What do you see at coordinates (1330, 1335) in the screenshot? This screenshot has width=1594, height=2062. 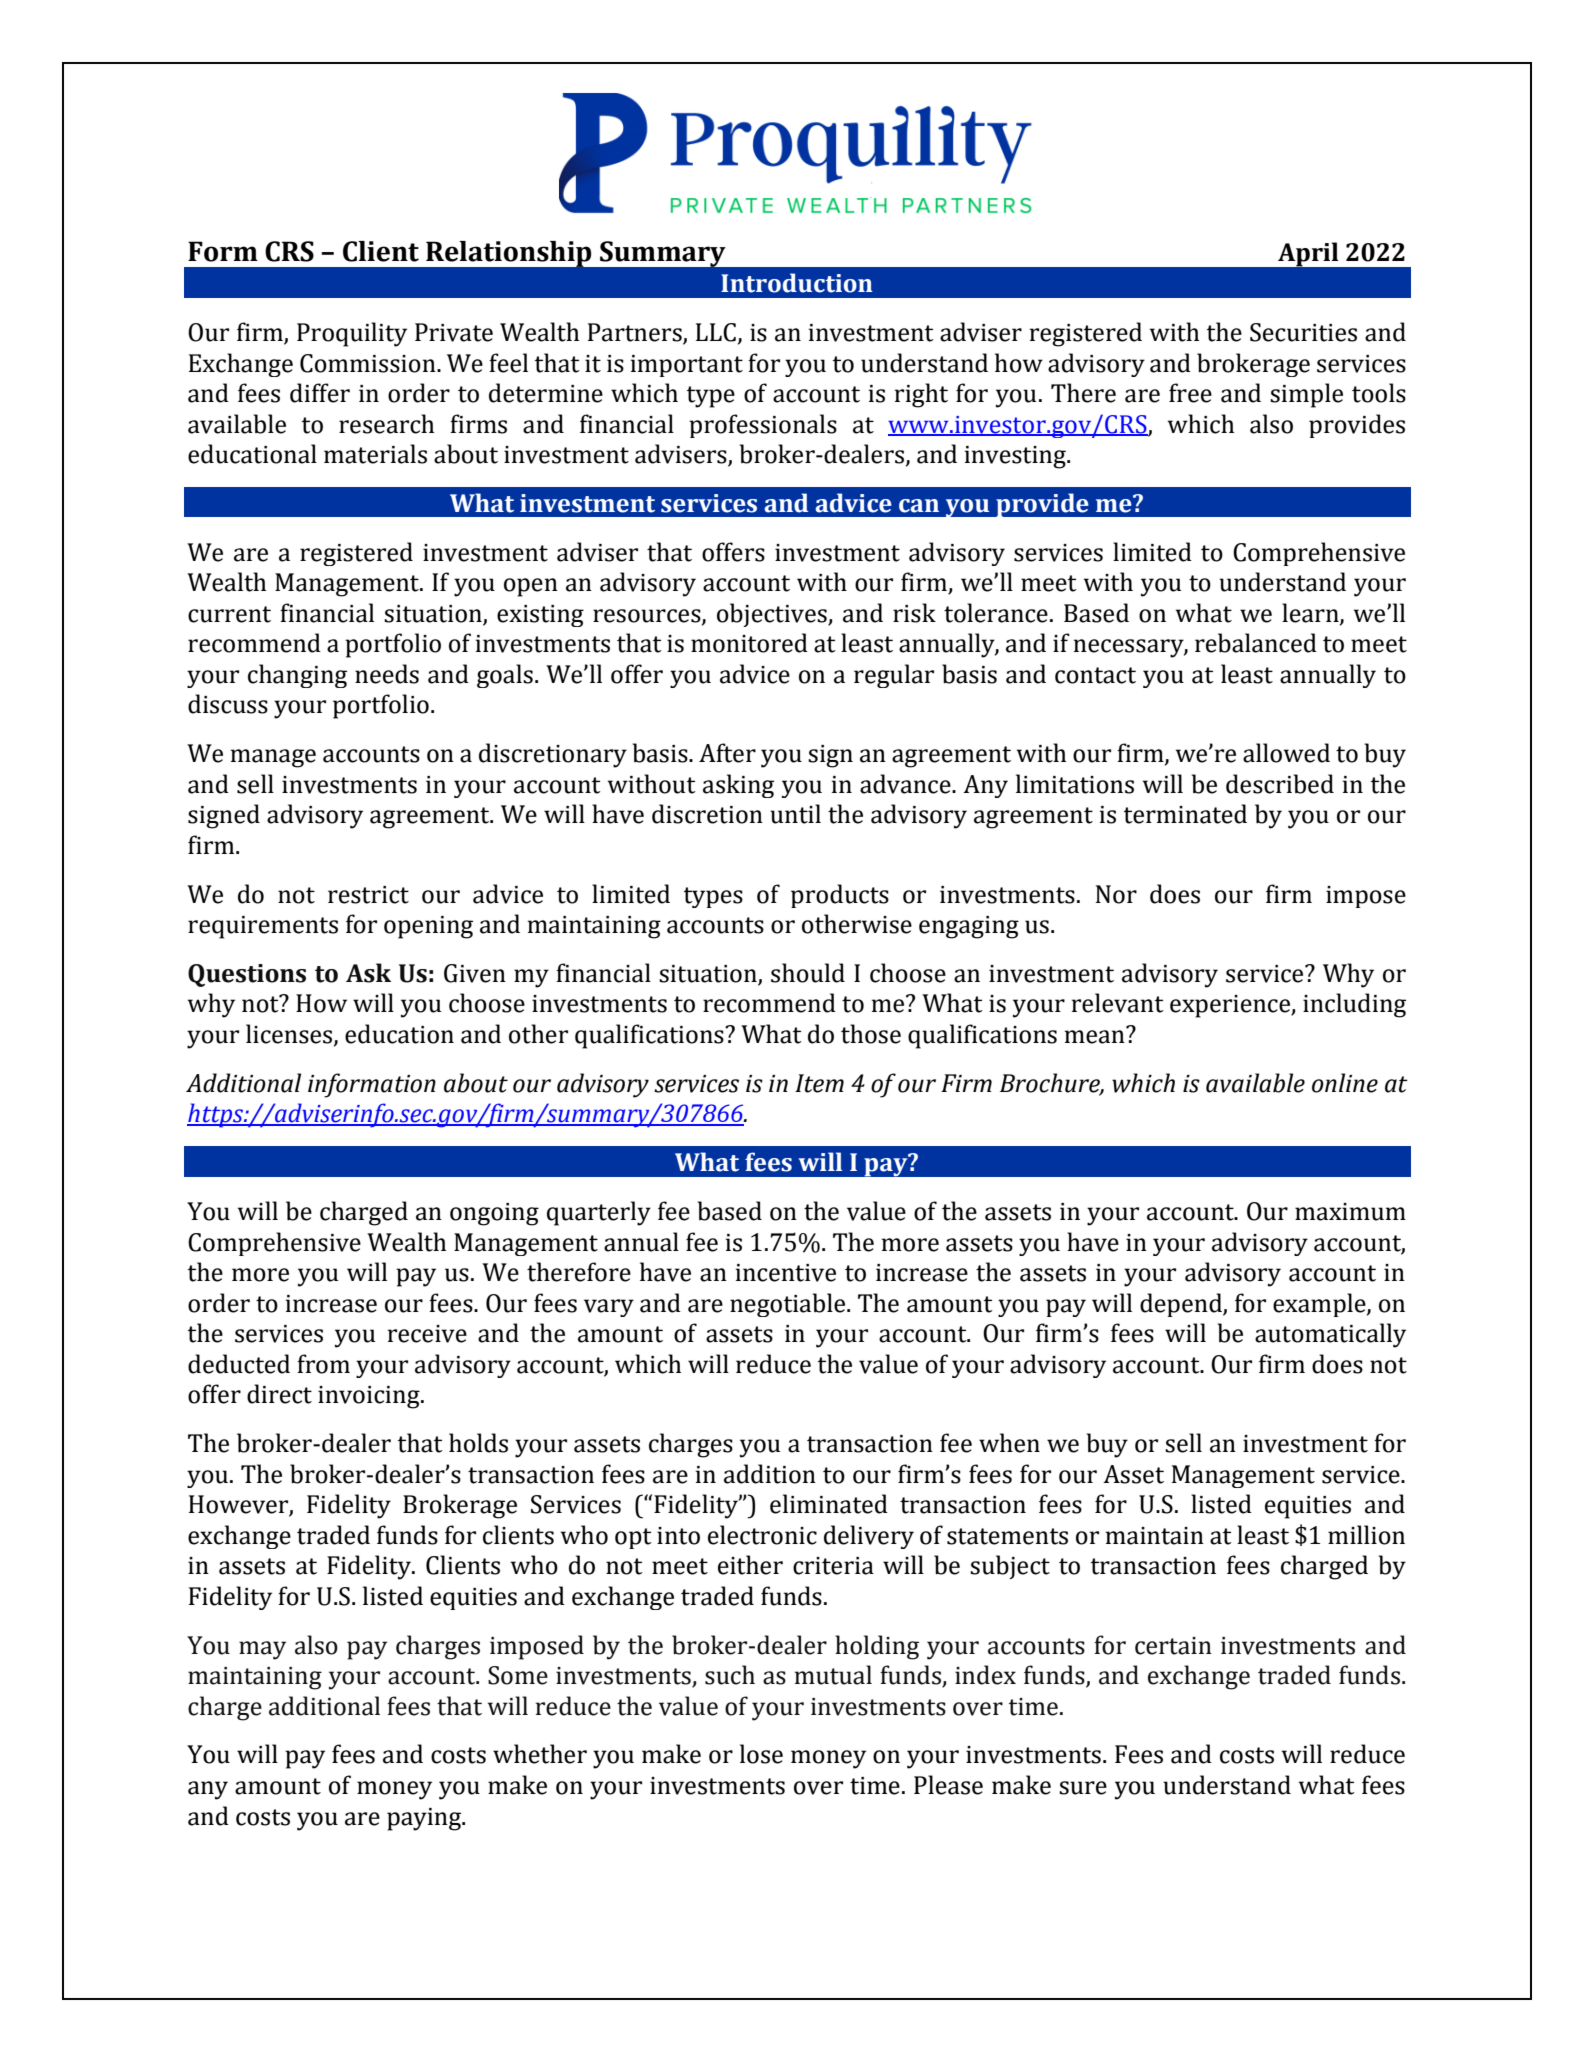 I see `automatically` at bounding box center [1330, 1335].
